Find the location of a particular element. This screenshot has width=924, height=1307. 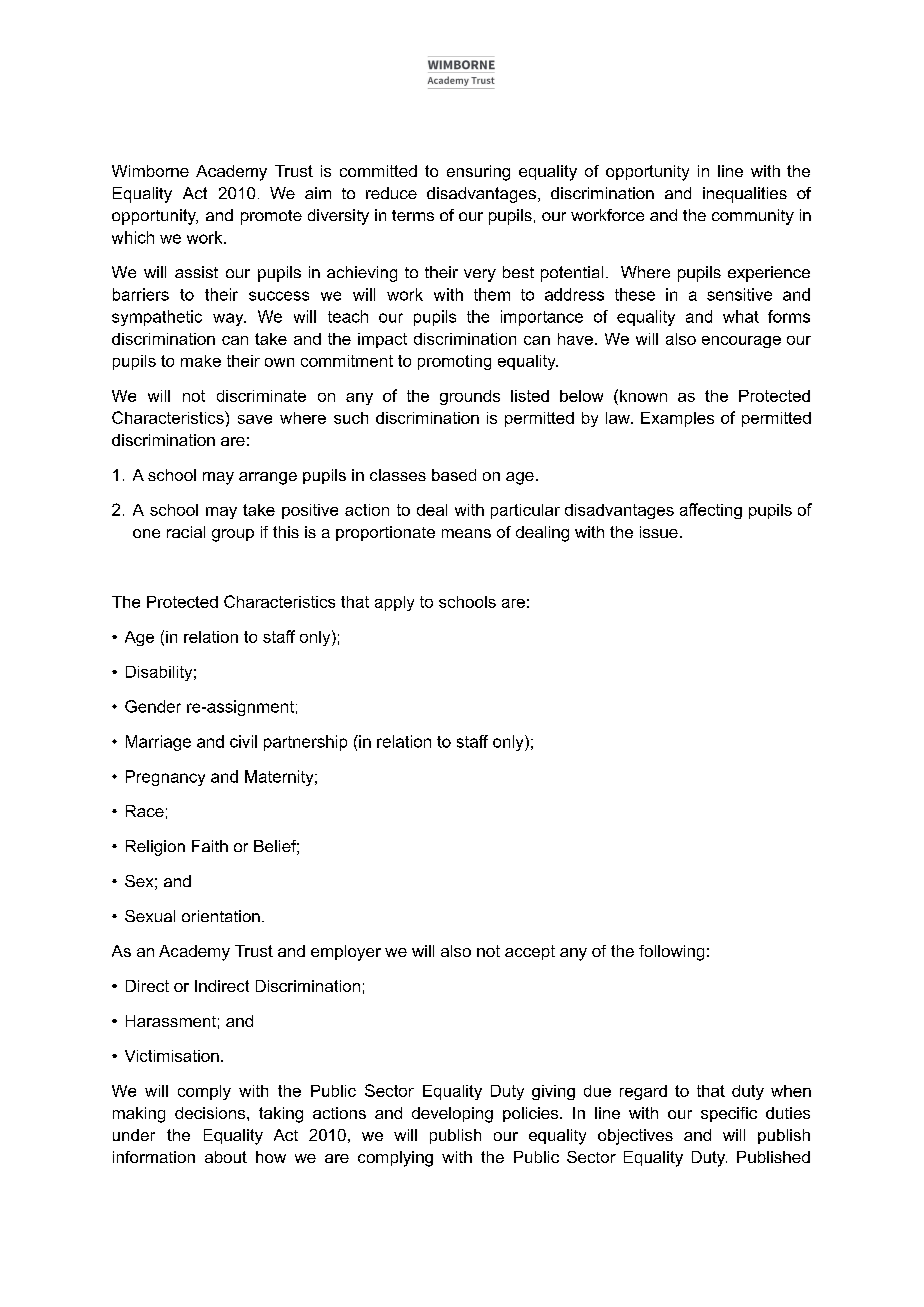

following is located at coordinates (671, 953).
